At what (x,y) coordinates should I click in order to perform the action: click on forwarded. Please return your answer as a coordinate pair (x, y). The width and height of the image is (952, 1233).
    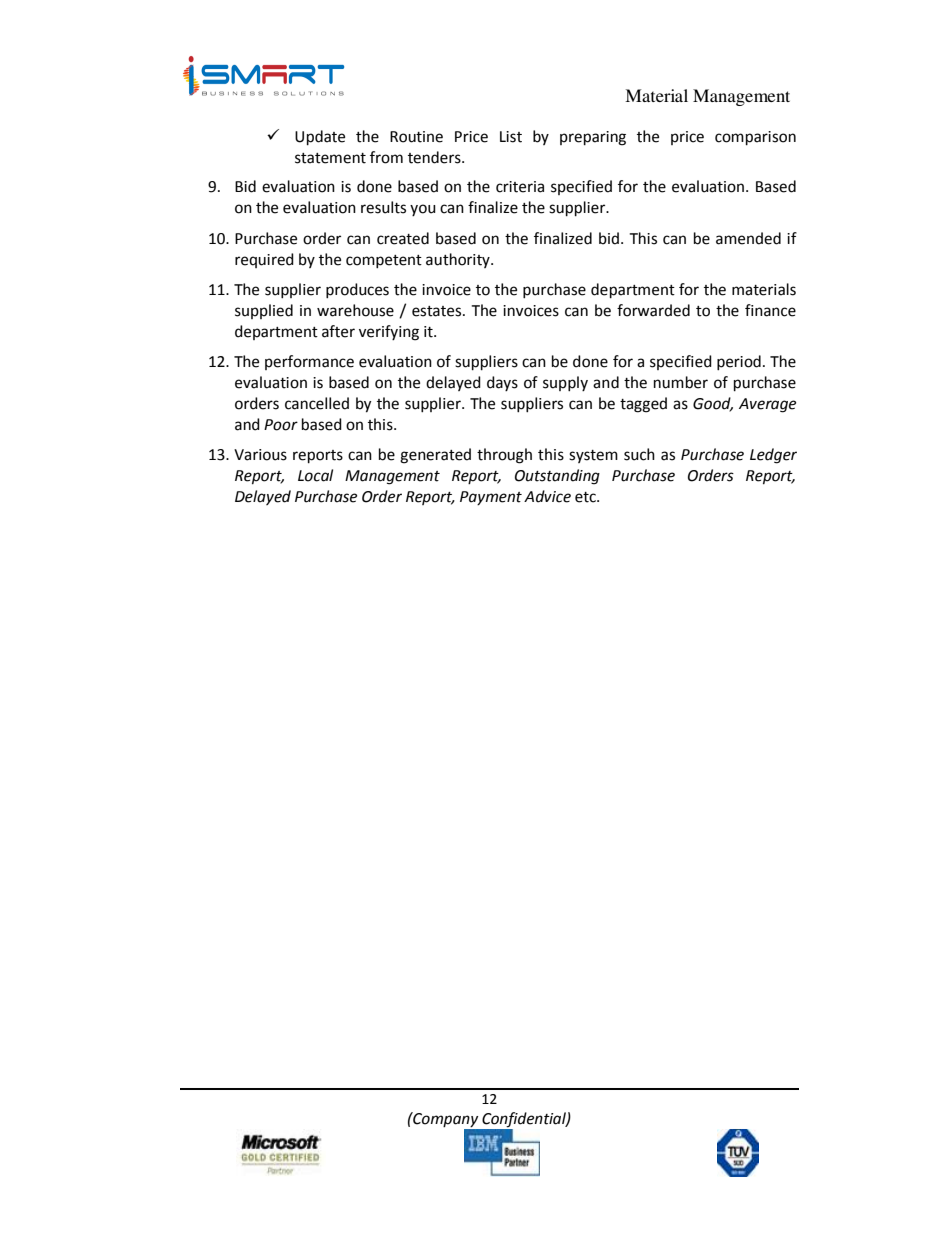
    Looking at the image, I should click on (653, 310).
